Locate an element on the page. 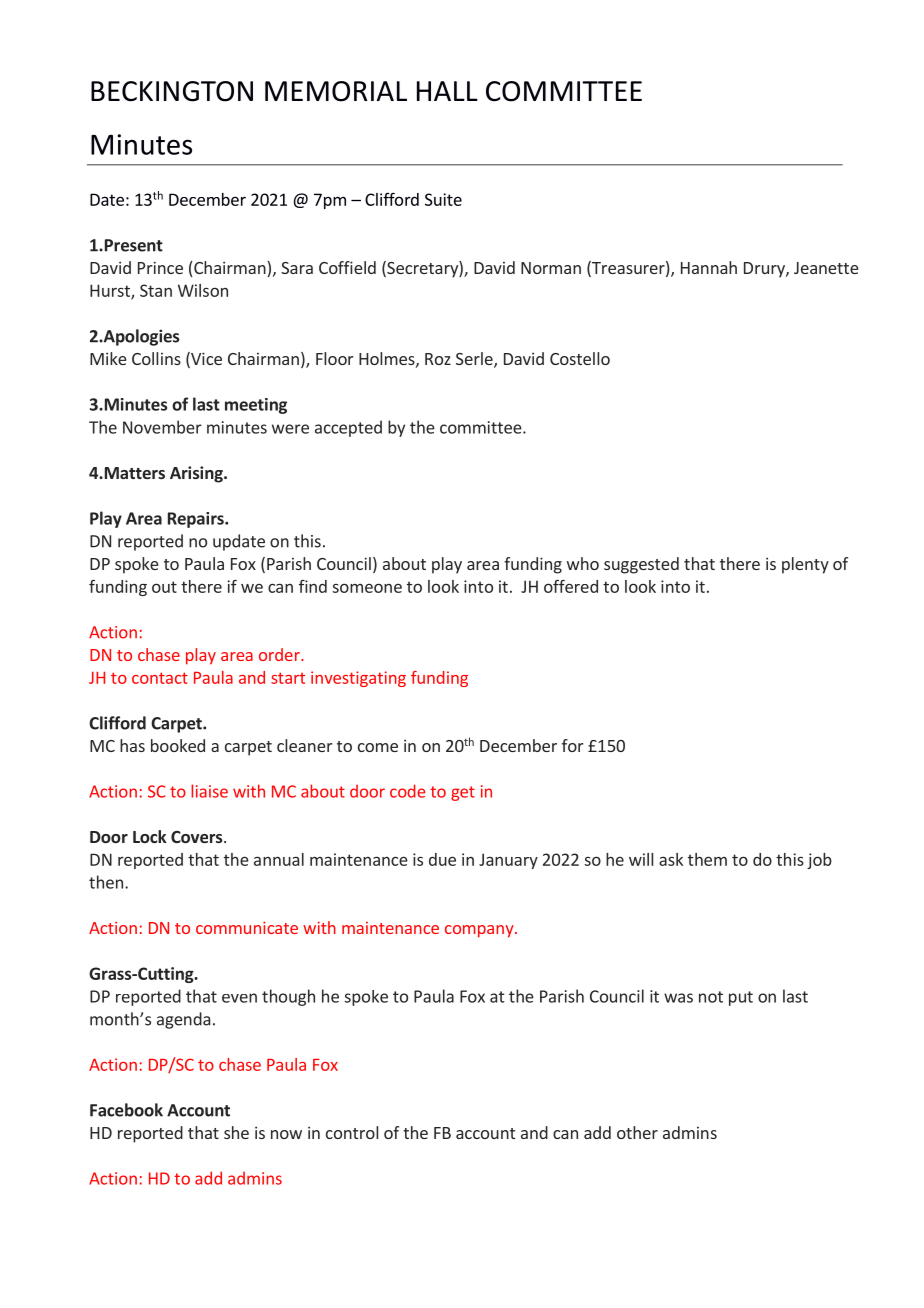  contact is located at coordinates (160, 678).
